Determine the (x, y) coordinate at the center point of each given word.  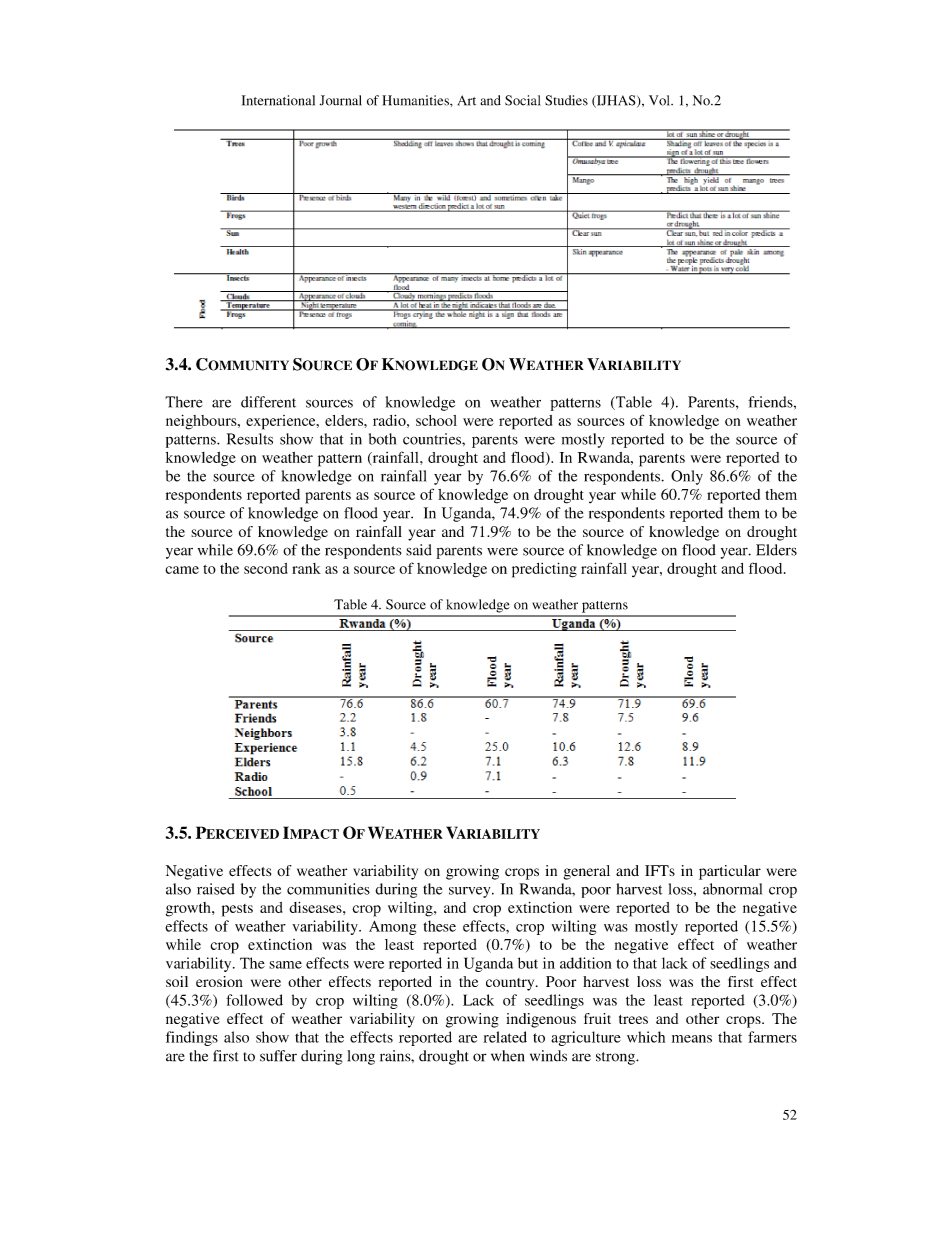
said (419, 550)
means (692, 1039)
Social (523, 100)
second (266, 568)
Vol (660, 100)
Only (687, 477)
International (278, 100)
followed (254, 1000)
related (505, 1037)
